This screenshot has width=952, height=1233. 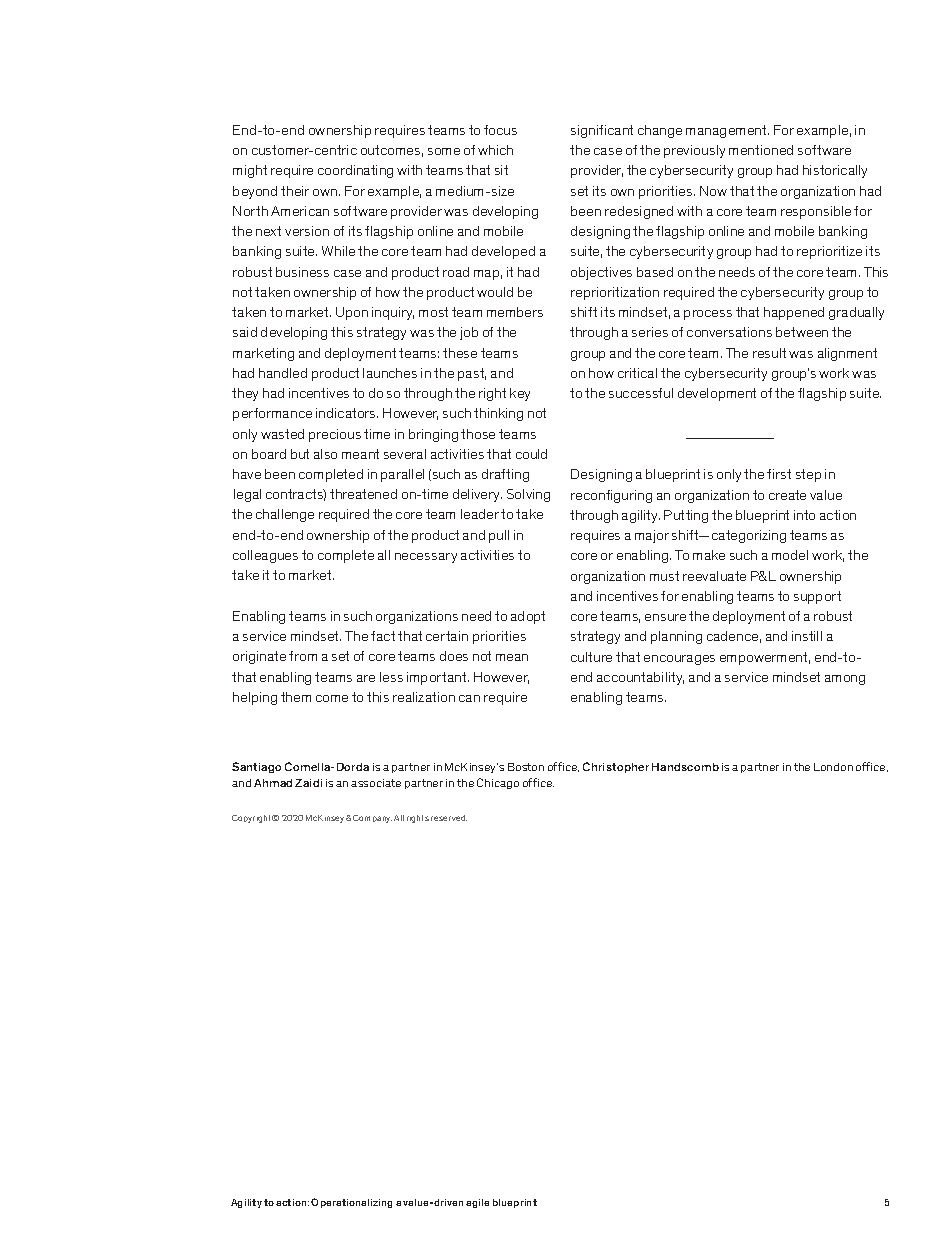 What do you see at coordinates (520, 394) in the screenshot?
I see `key` at bounding box center [520, 394].
